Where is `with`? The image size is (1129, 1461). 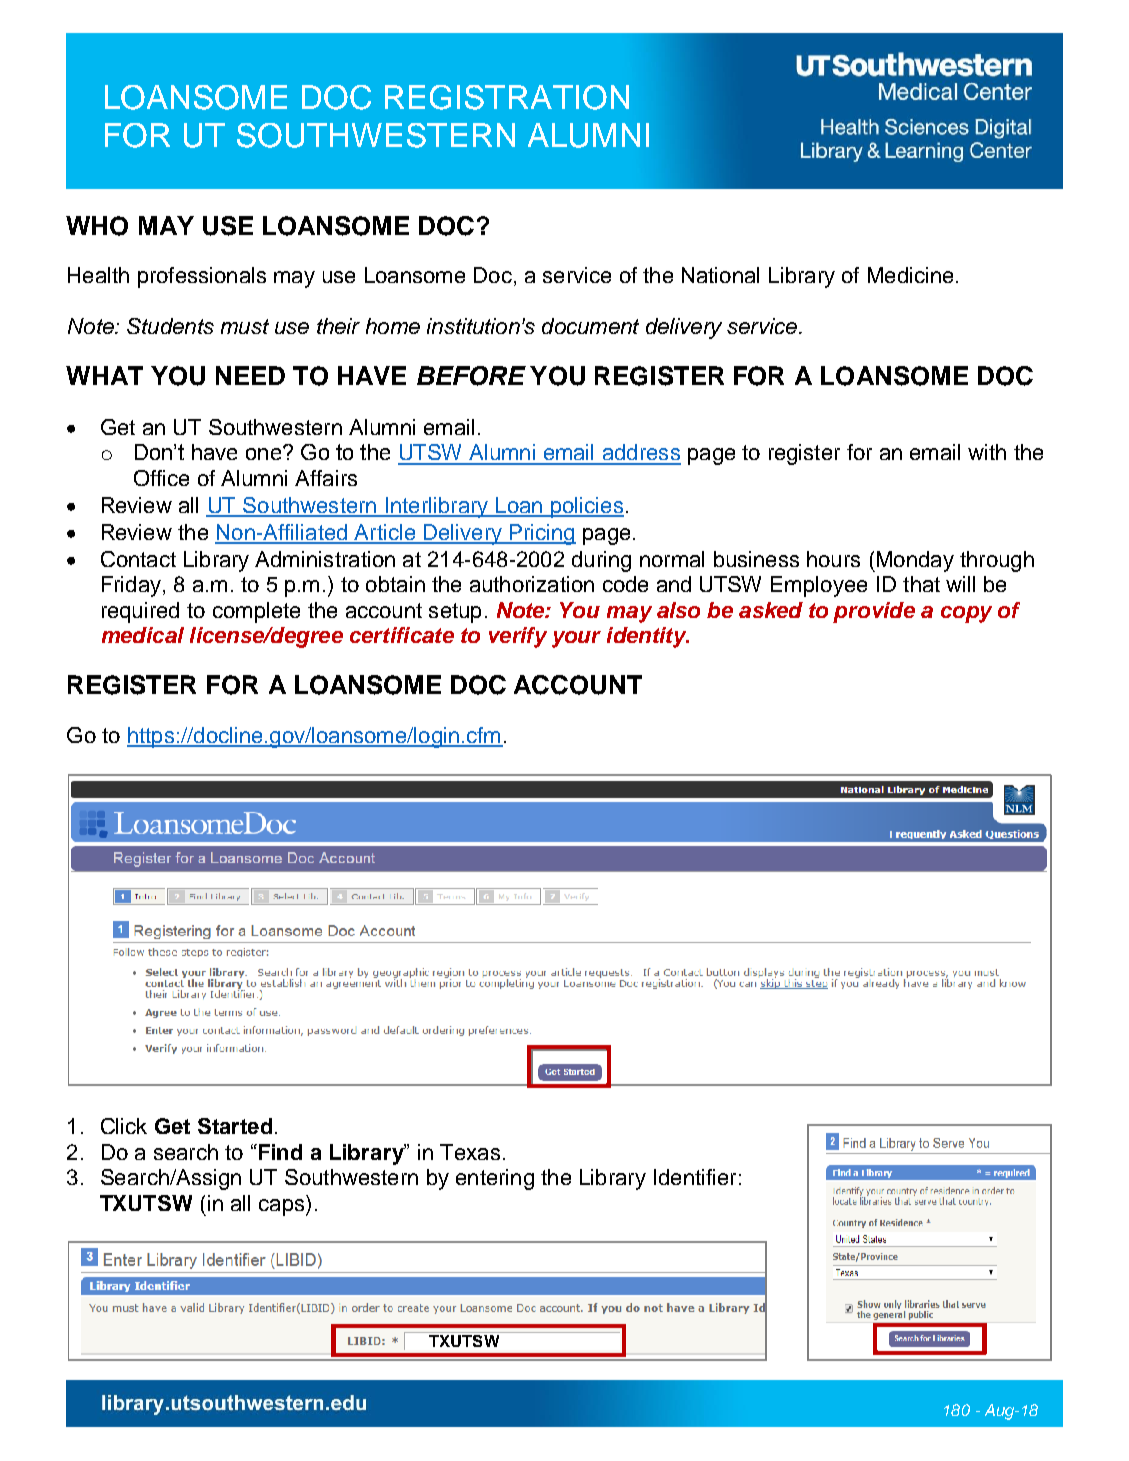 with is located at coordinates (987, 452).
